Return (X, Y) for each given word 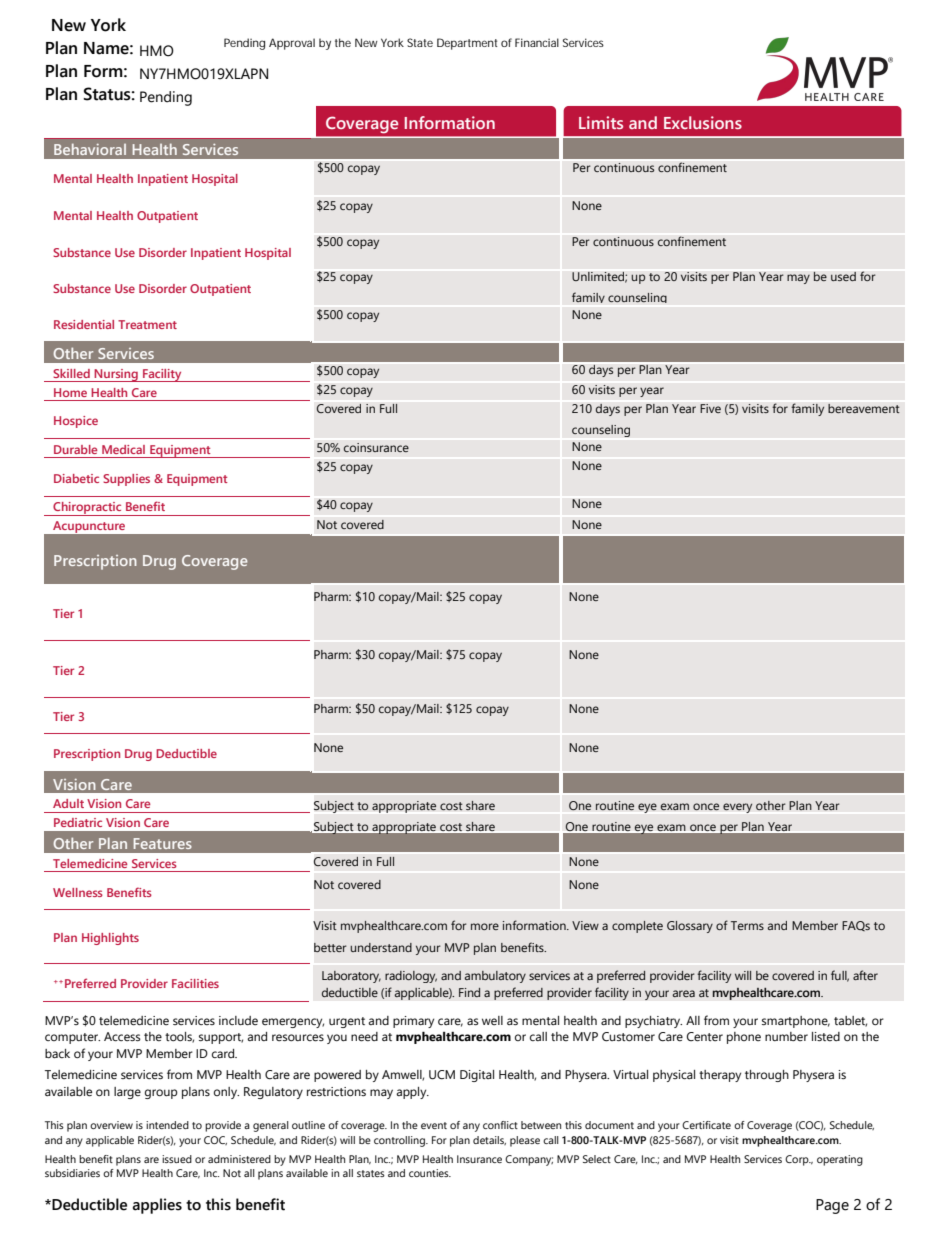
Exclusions (703, 122)
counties (430, 1173)
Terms (747, 925)
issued (177, 1159)
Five (710, 408)
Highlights (110, 939)
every (737, 808)
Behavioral (90, 149)
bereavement (864, 408)
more (485, 926)
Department (467, 44)
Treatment (147, 324)
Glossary (690, 927)
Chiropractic (87, 509)
